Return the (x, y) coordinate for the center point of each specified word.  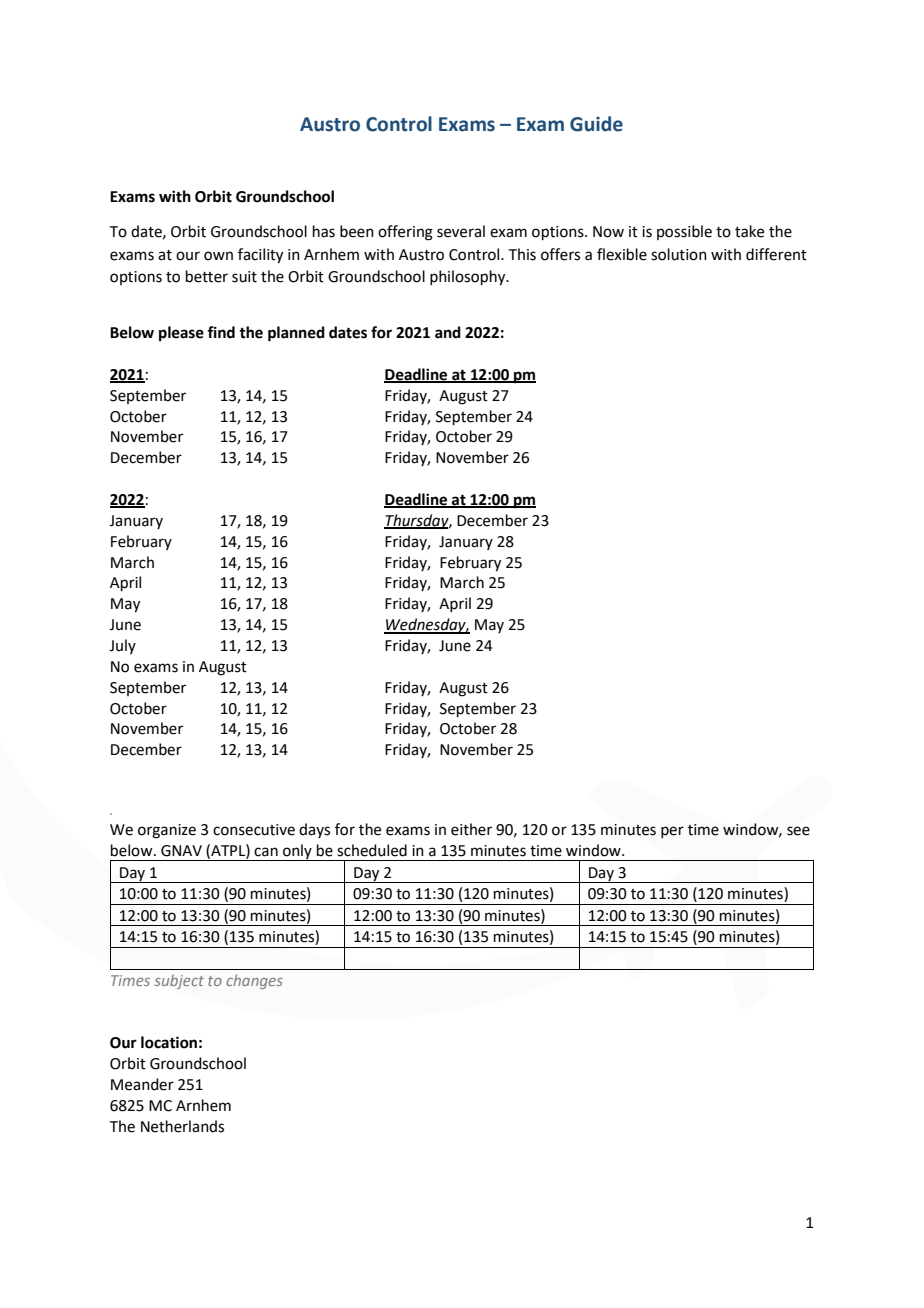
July (122, 646)
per (672, 832)
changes (255, 981)
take (749, 231)
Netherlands (182, 1126)
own (218, 256)
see (798, 831)
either (471, 829)
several (461, 231)
